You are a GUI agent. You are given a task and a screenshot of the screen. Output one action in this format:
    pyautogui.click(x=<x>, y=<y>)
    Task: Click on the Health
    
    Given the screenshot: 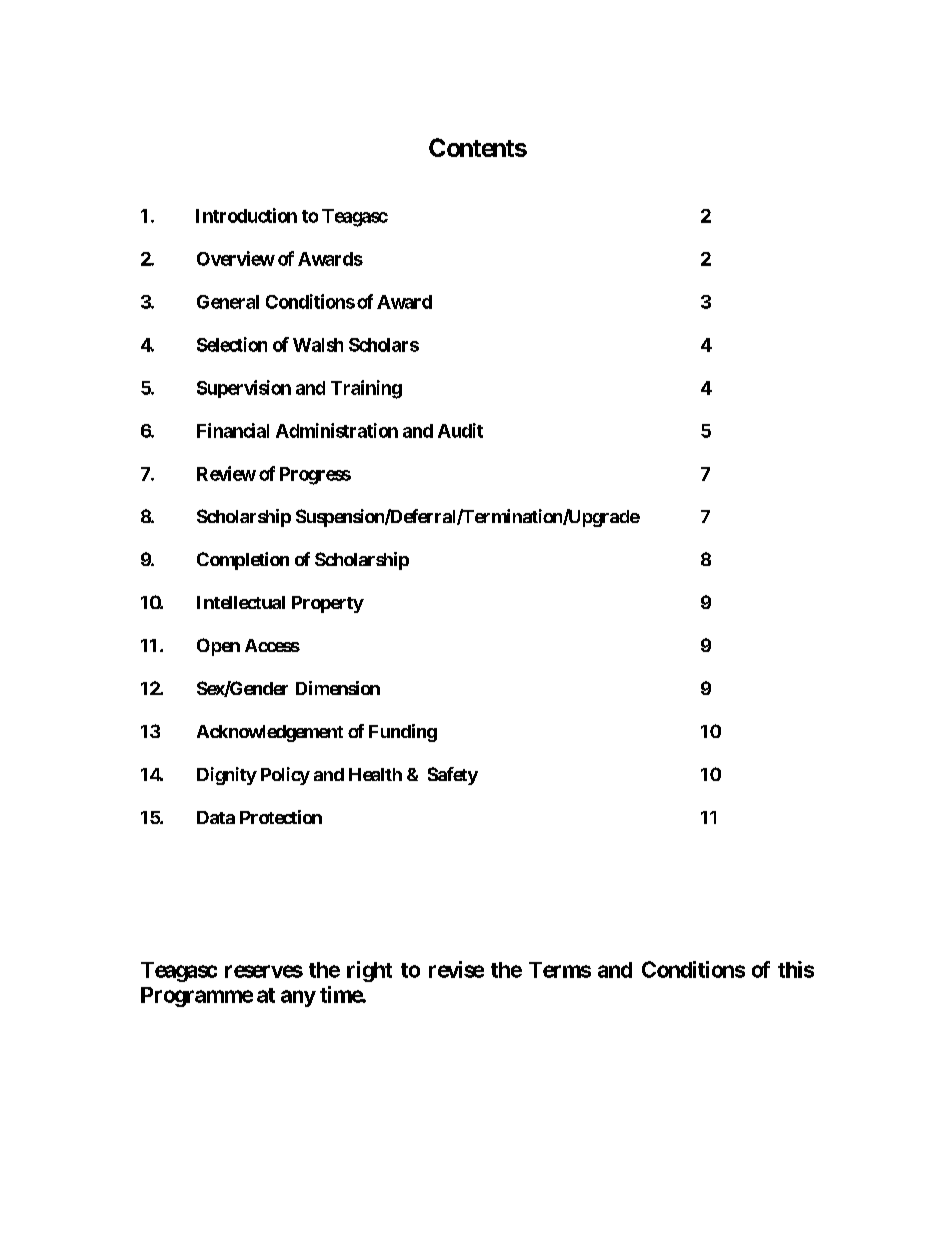 What is the action you would take?
    pyautogui.click(x=375, y=774)
